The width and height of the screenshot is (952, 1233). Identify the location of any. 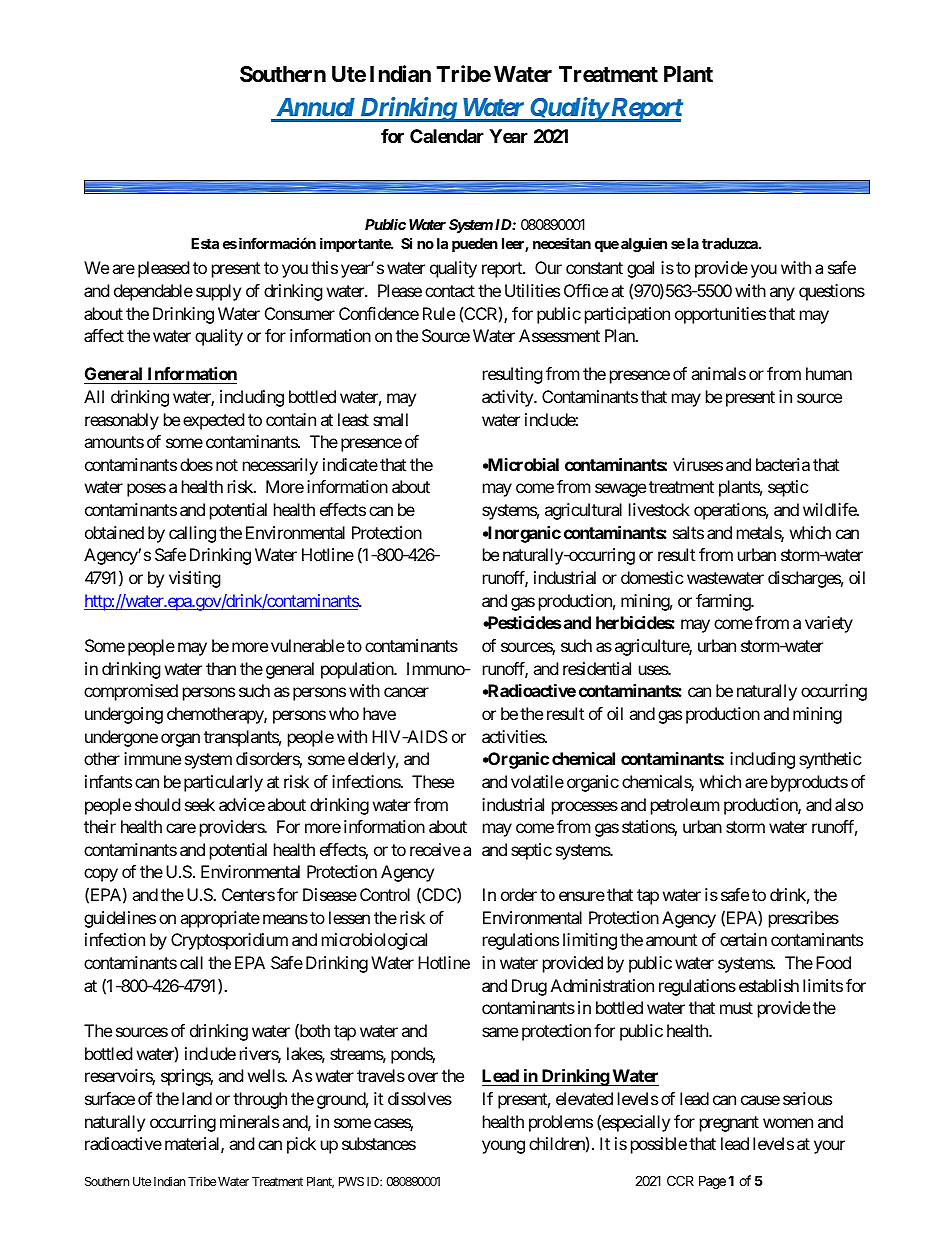
(782, 294).
